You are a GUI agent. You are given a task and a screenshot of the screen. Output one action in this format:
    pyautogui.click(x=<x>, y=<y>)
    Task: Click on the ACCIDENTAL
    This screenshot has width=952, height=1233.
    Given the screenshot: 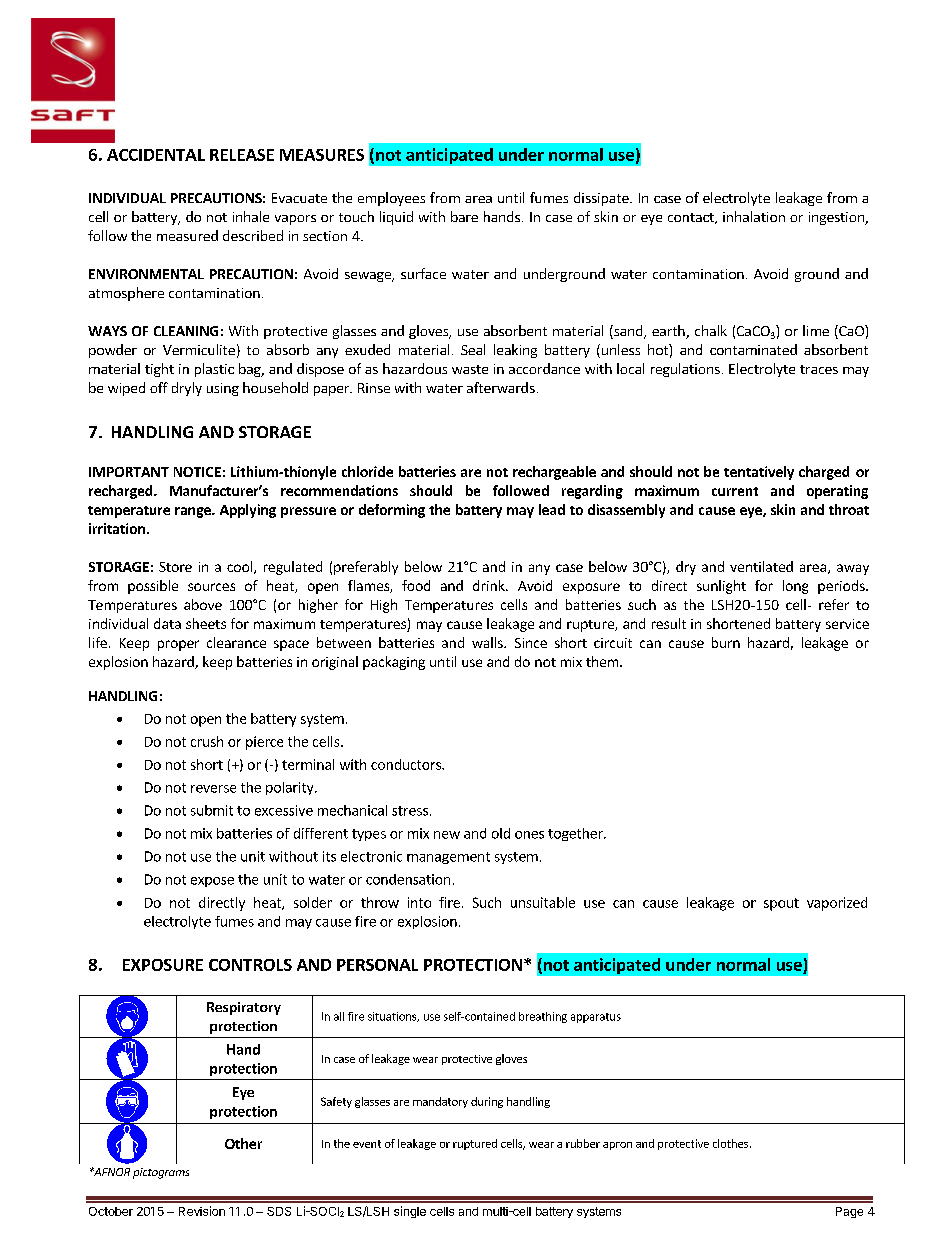 What is the action you would take?
    pyautogui.click(x=156, y=155)
